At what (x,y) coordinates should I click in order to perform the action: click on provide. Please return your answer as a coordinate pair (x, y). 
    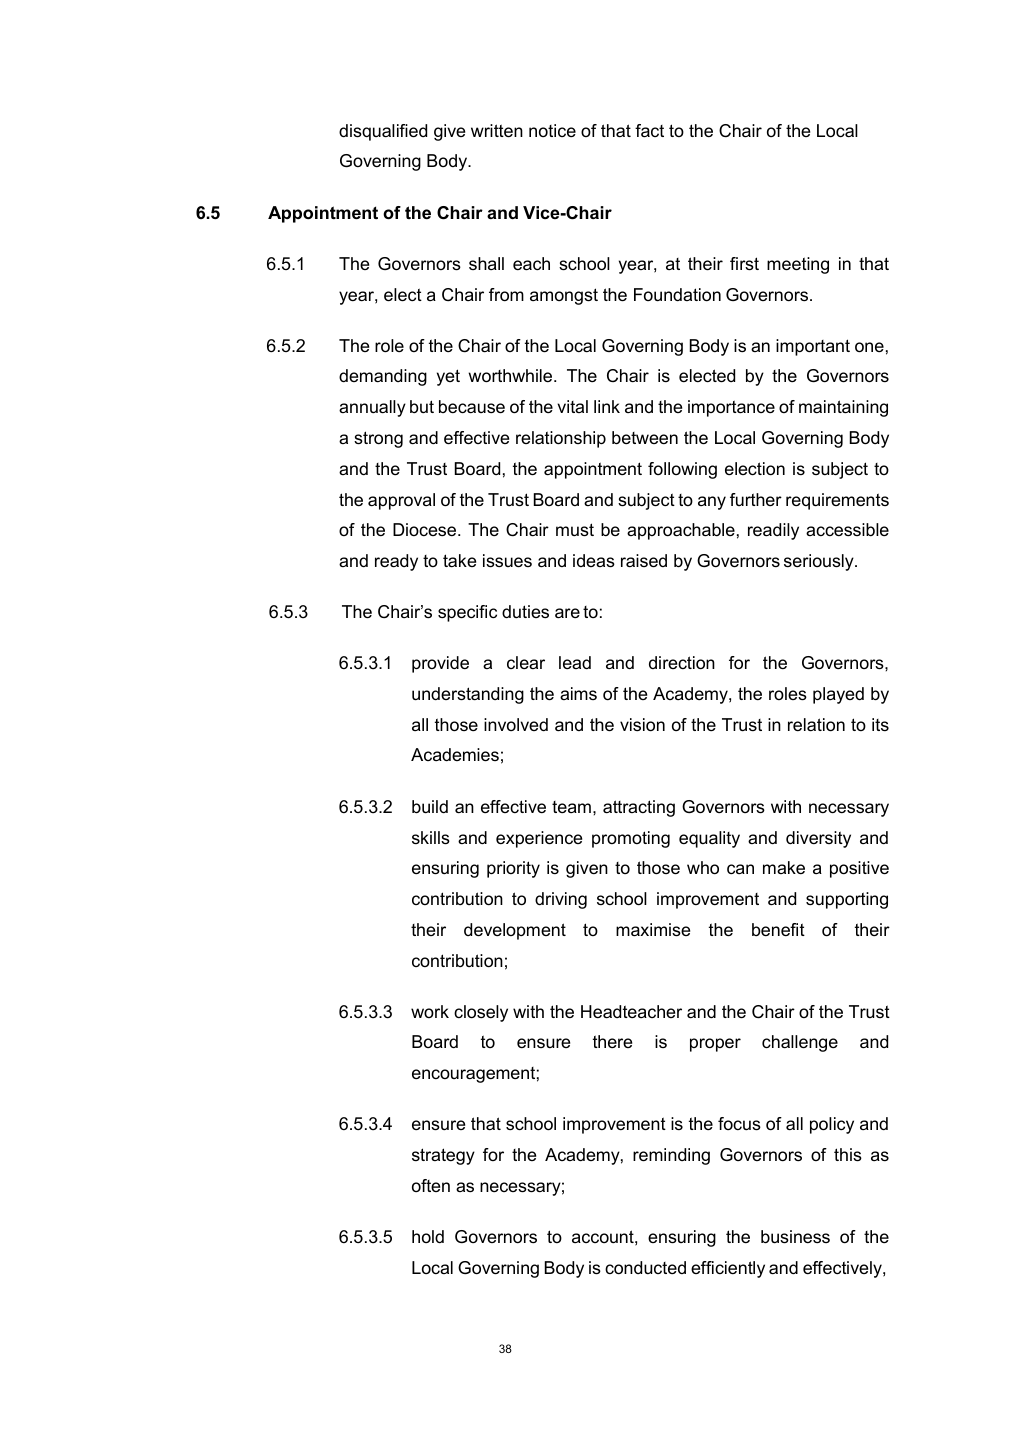
    Looking at the image, I should click on (440, 664).
